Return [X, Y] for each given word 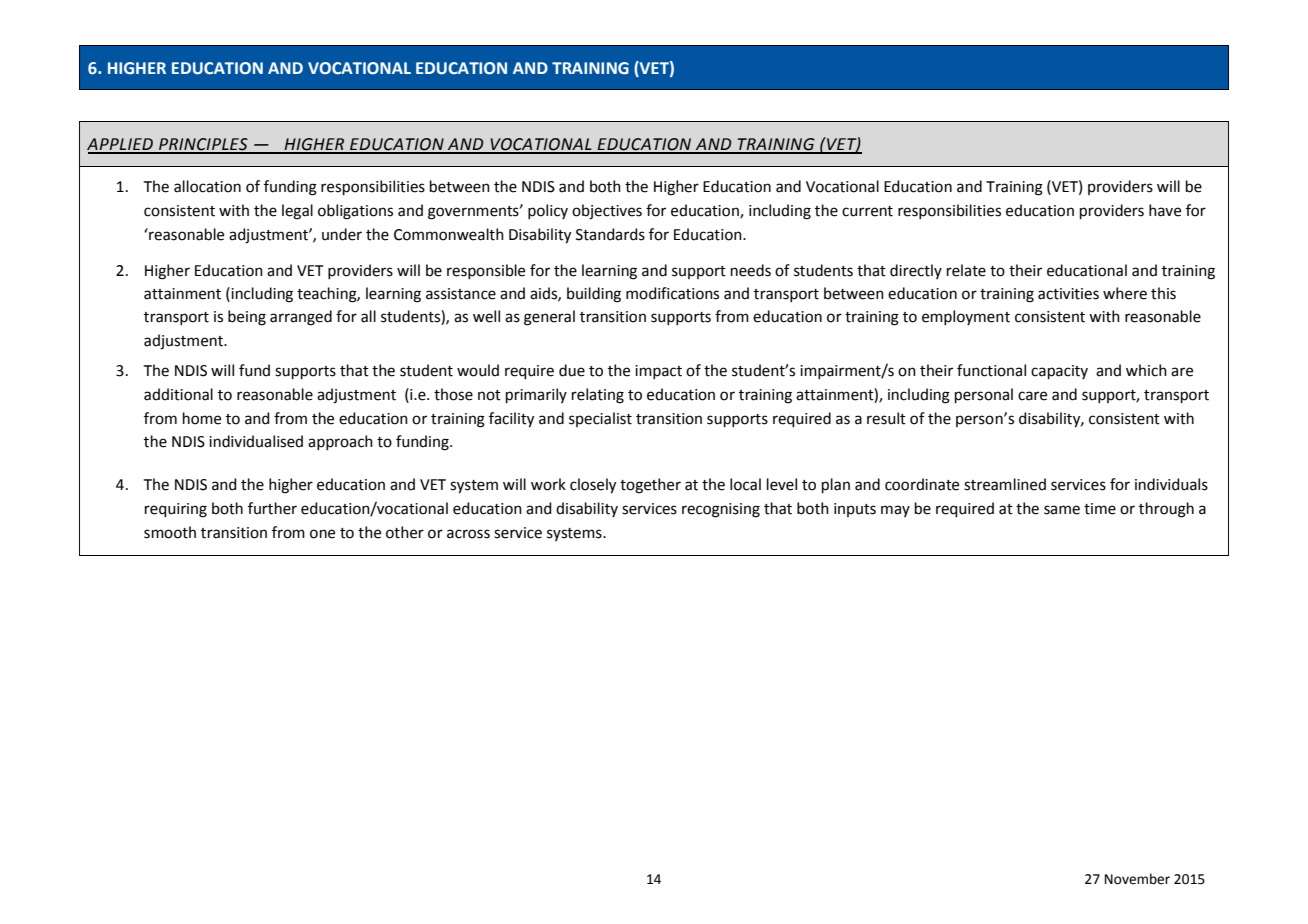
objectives [607, 212]
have [1165, 210]
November [1137, 879]
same [1062, 510]
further [272, 508]
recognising [721, 510]
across [468, 534]
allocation [207, 186]
